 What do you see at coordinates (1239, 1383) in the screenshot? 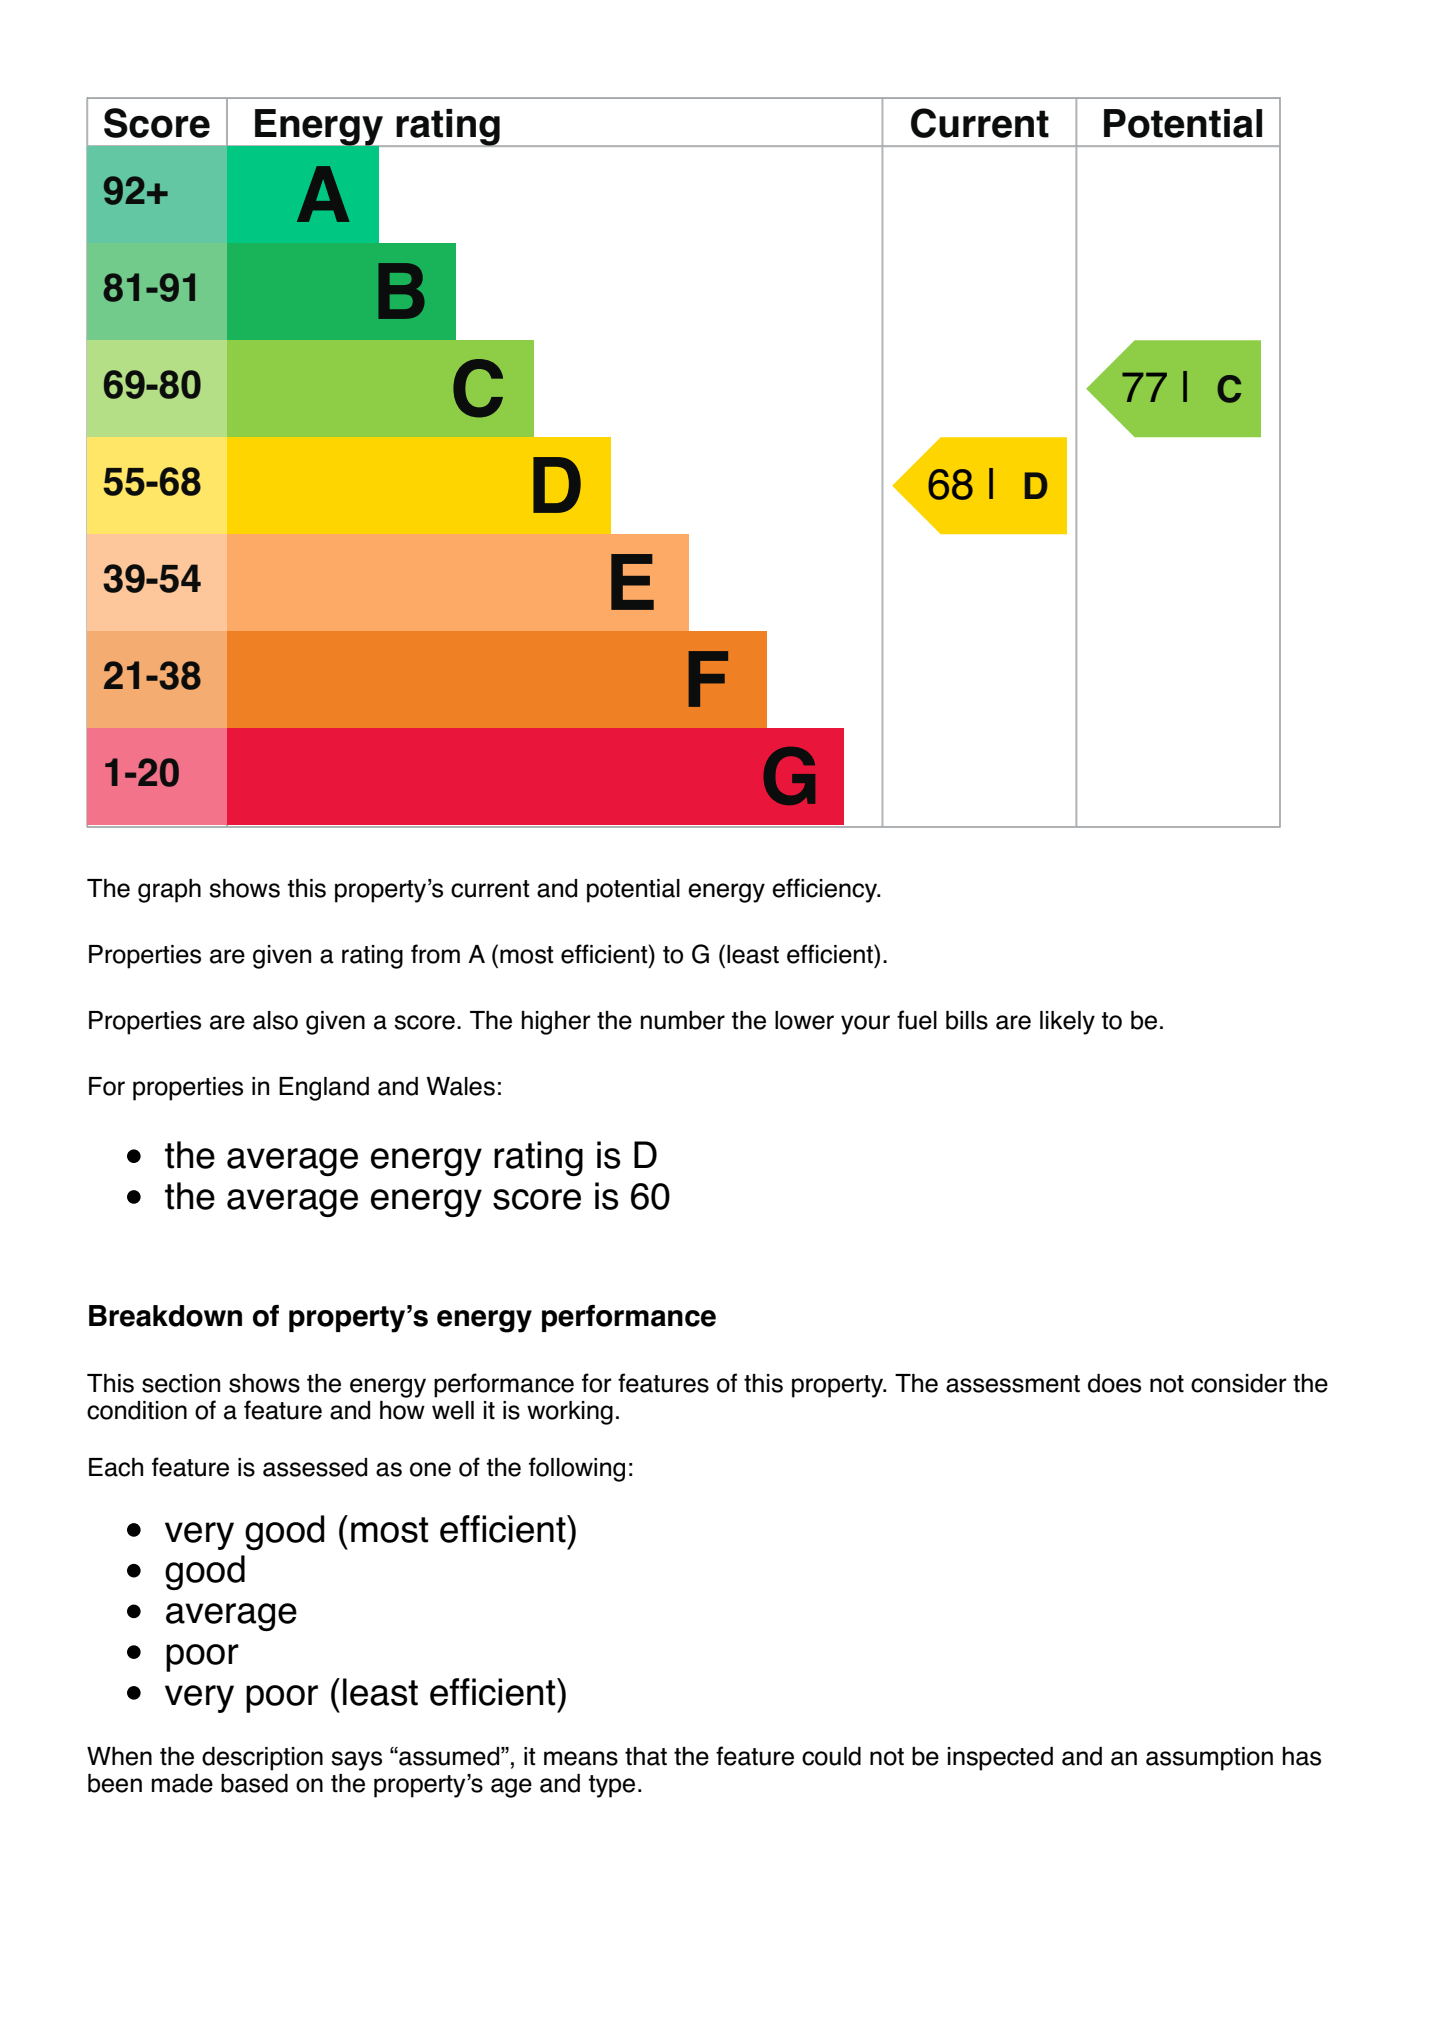
I see `consider` at bounding box center [1239, 1383].
